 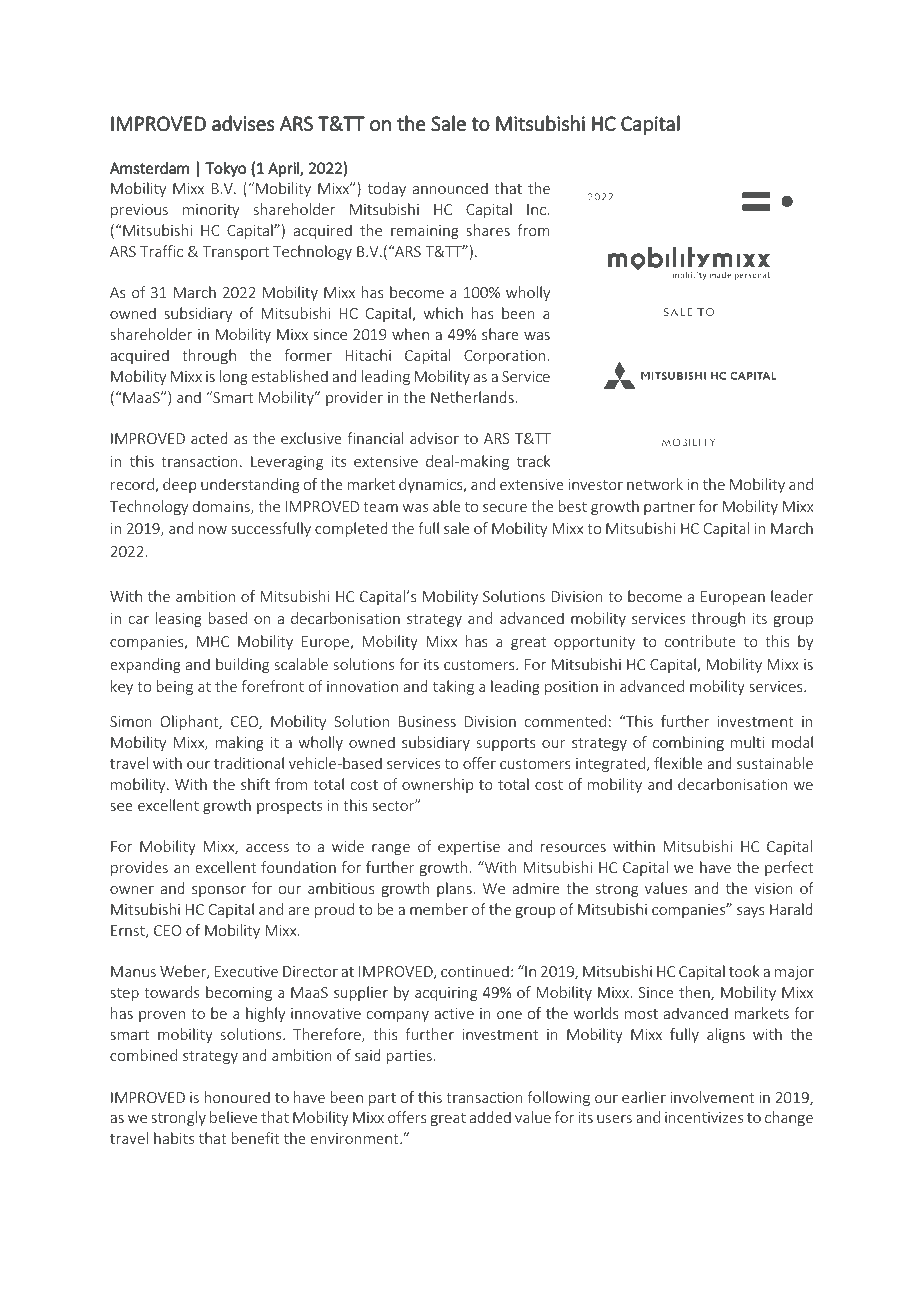 I want to click on remaining, so click(x=425, y=232).
